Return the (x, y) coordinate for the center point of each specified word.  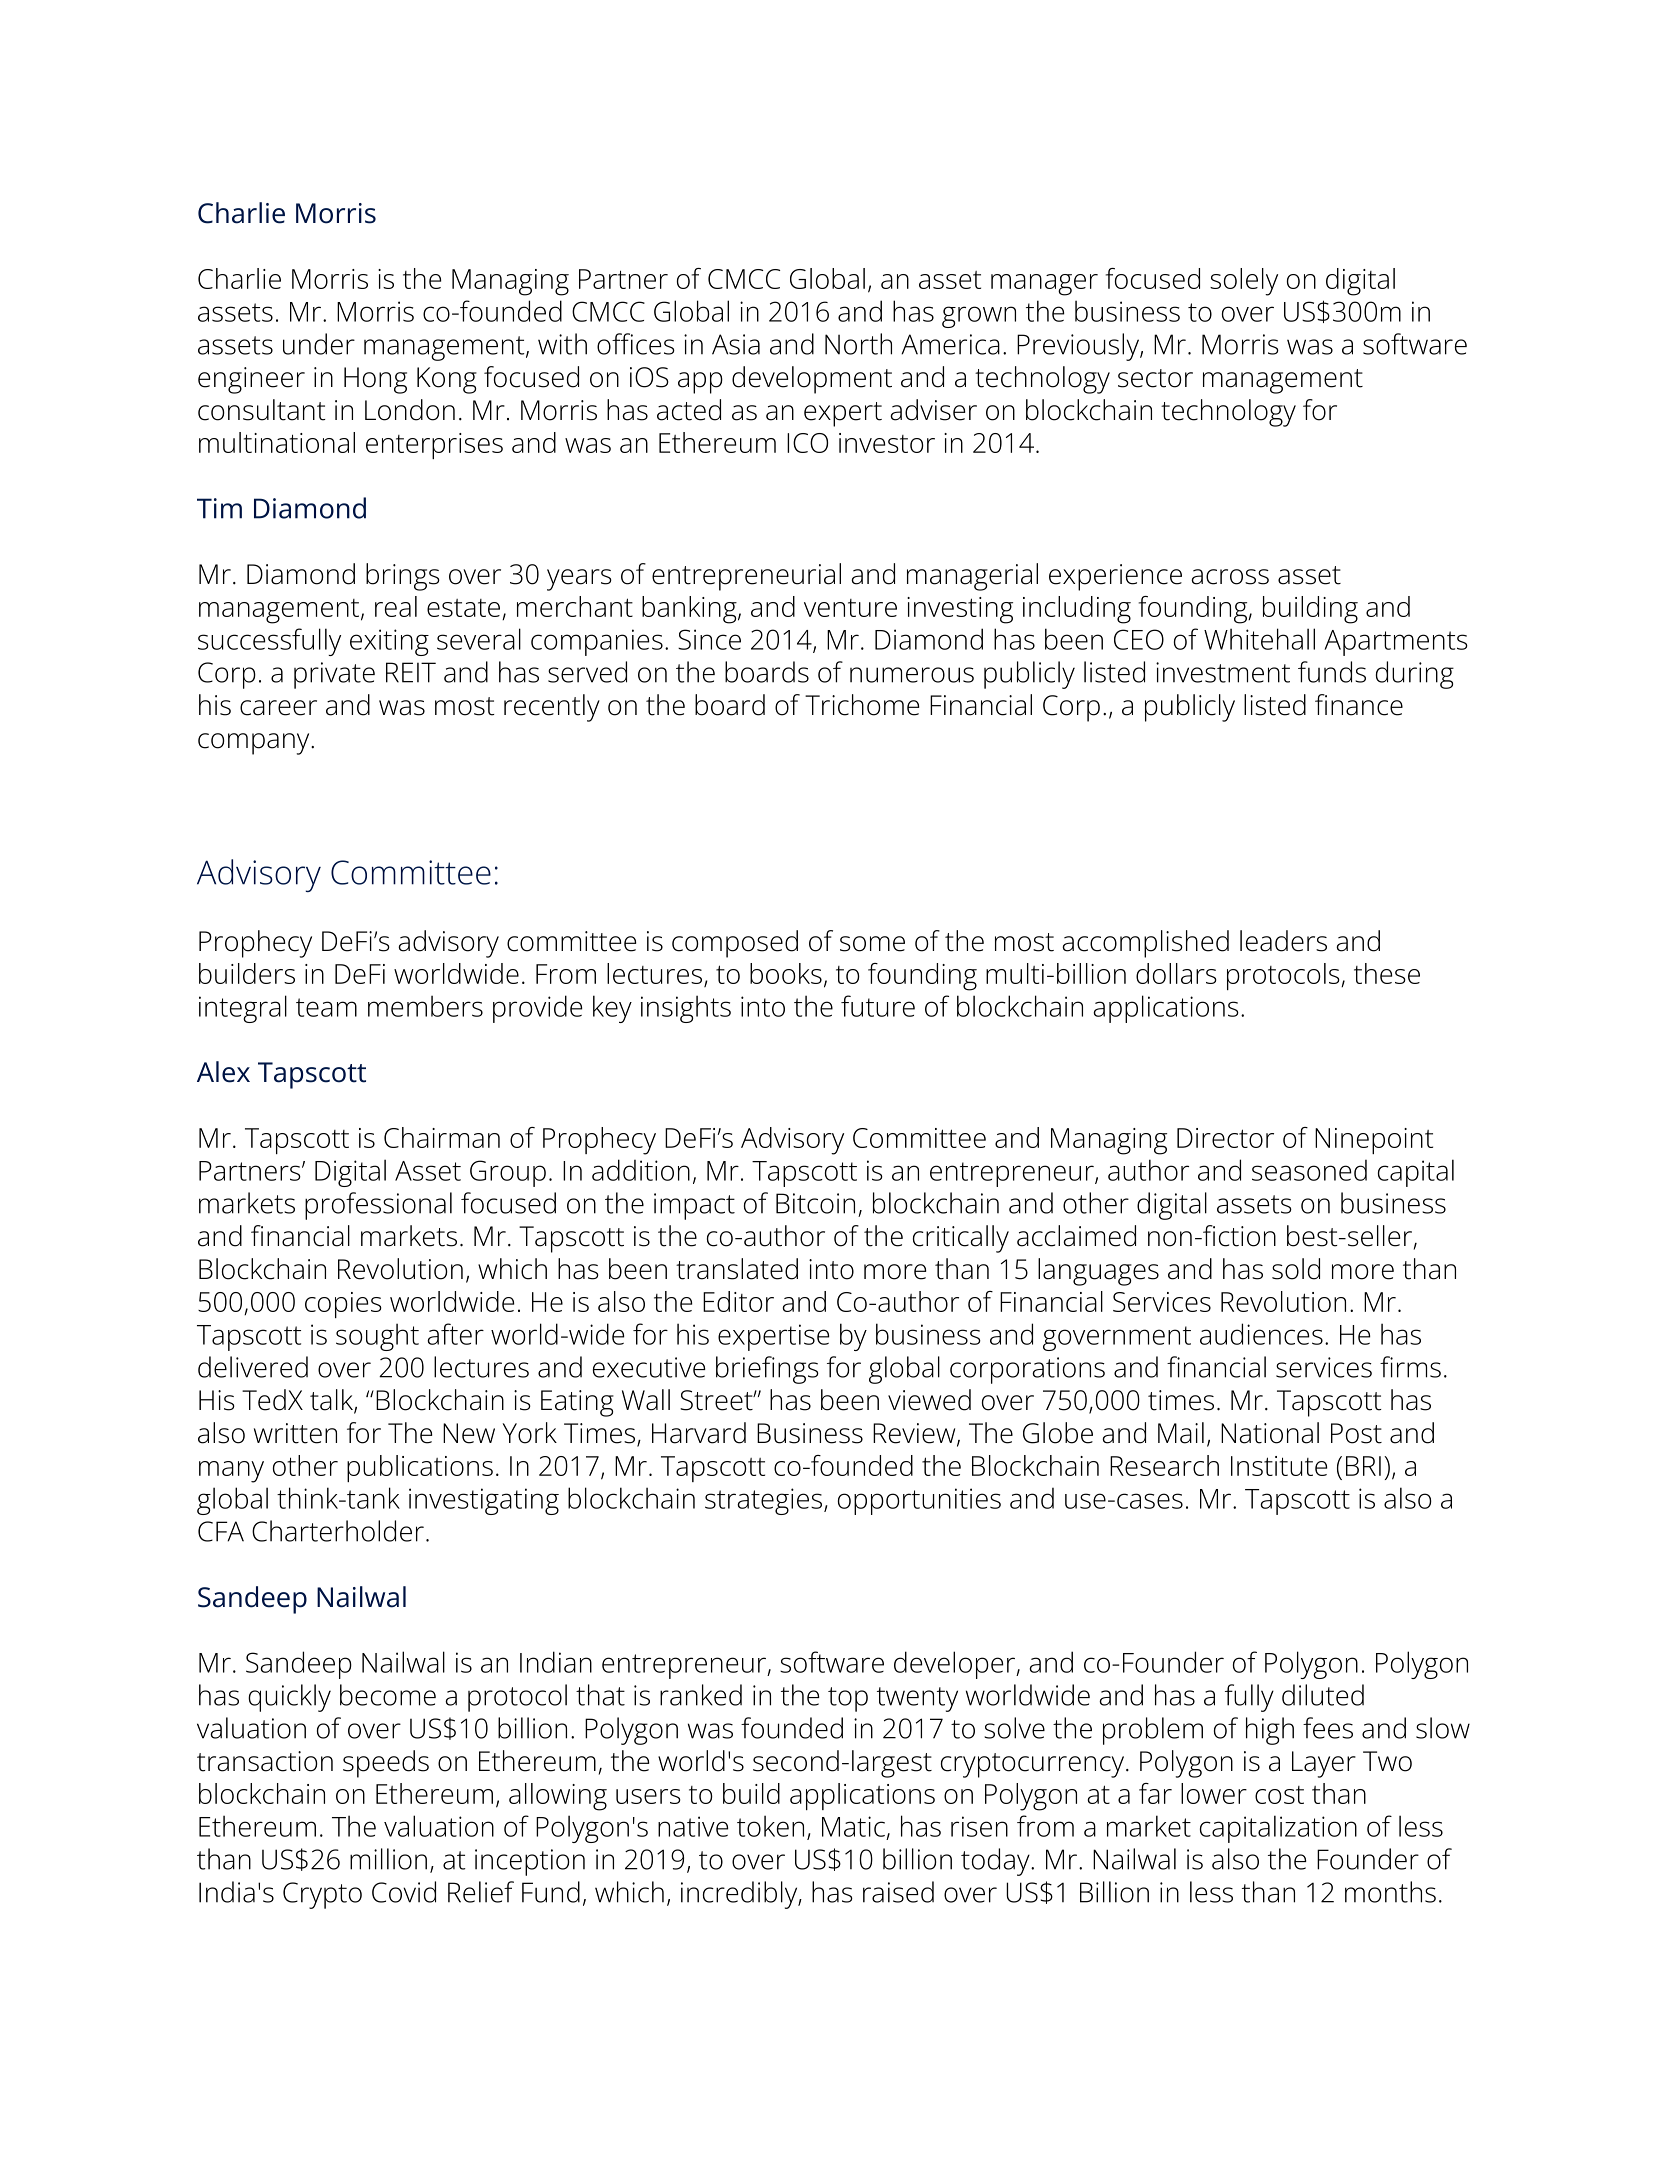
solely (1244, 282)
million (388, 1859)
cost (1279, 1795)
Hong (375, 380)
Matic (853, 1826)
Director (1225, 1138)
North (858, 344)
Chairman (442, 1137)
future (878, 1006)
